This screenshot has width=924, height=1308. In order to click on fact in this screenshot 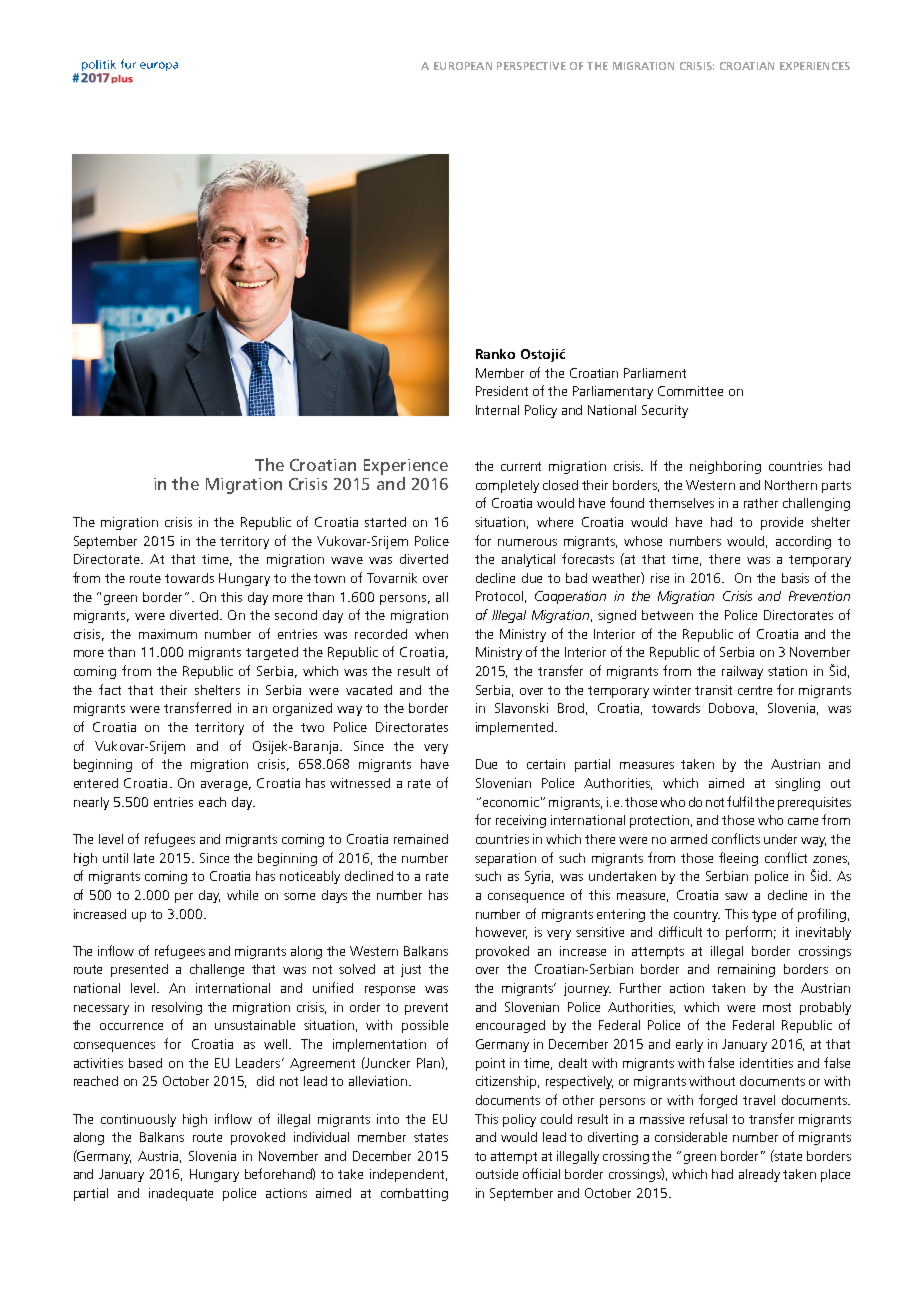, I will do `click(110, 689)`.
